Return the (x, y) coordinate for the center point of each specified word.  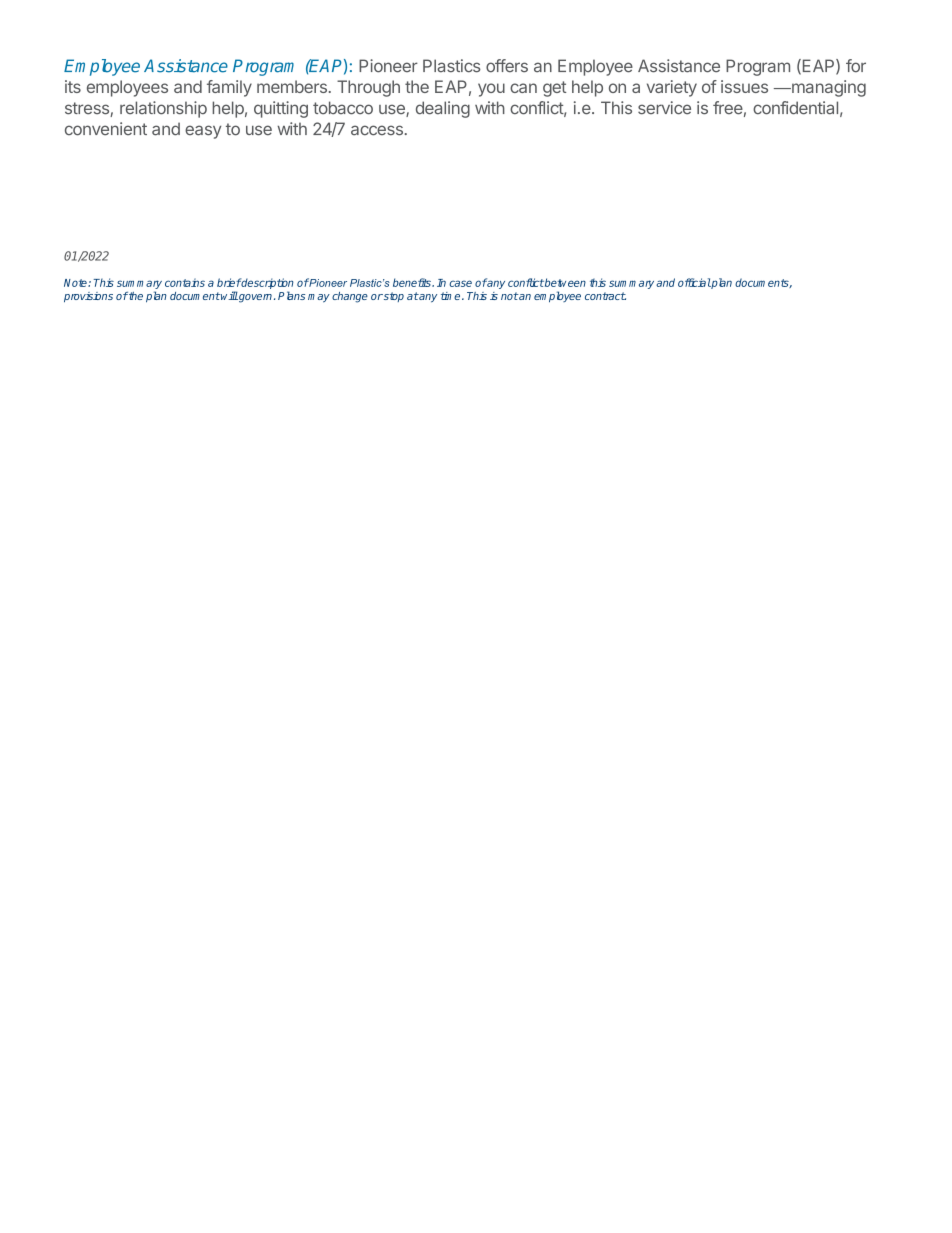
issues (744, 86)
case (460, 283)
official (694, 282)
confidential (795, 108)
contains (185, 282)
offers (507, 66)
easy (203, 132)
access (377, 130)
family (229, 88)
